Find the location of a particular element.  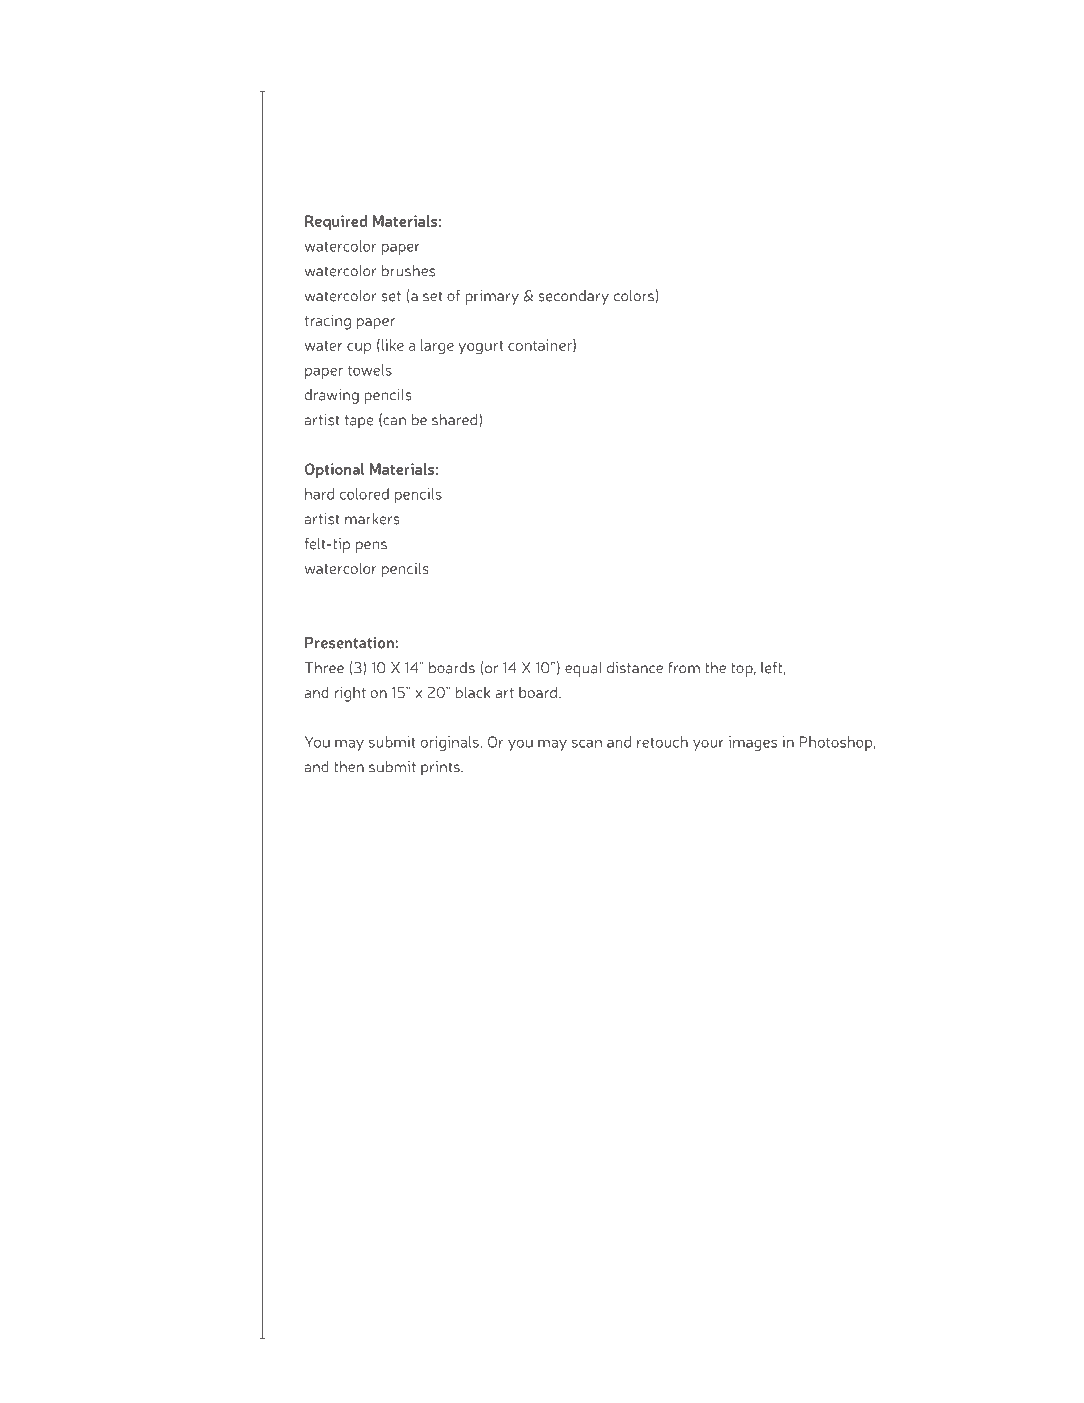

colors is located at coordinates (634, 296).
